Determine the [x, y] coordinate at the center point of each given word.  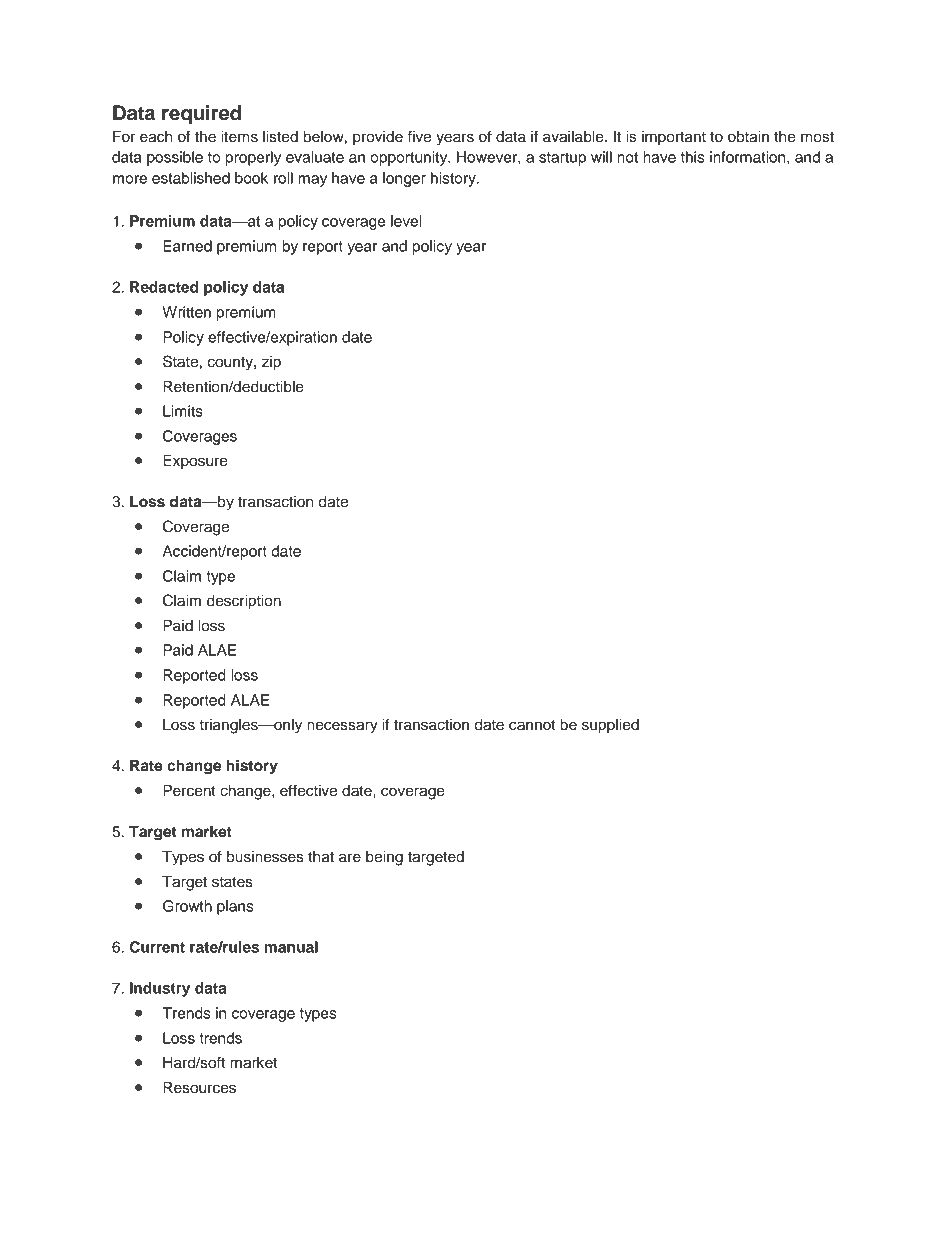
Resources [199, 1088]
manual [291, 947]
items [239, 137]
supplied [610, 726]
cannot [532, 725]
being [384, 858]
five [419, 136]
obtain [748, 137]
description [244, 602]
